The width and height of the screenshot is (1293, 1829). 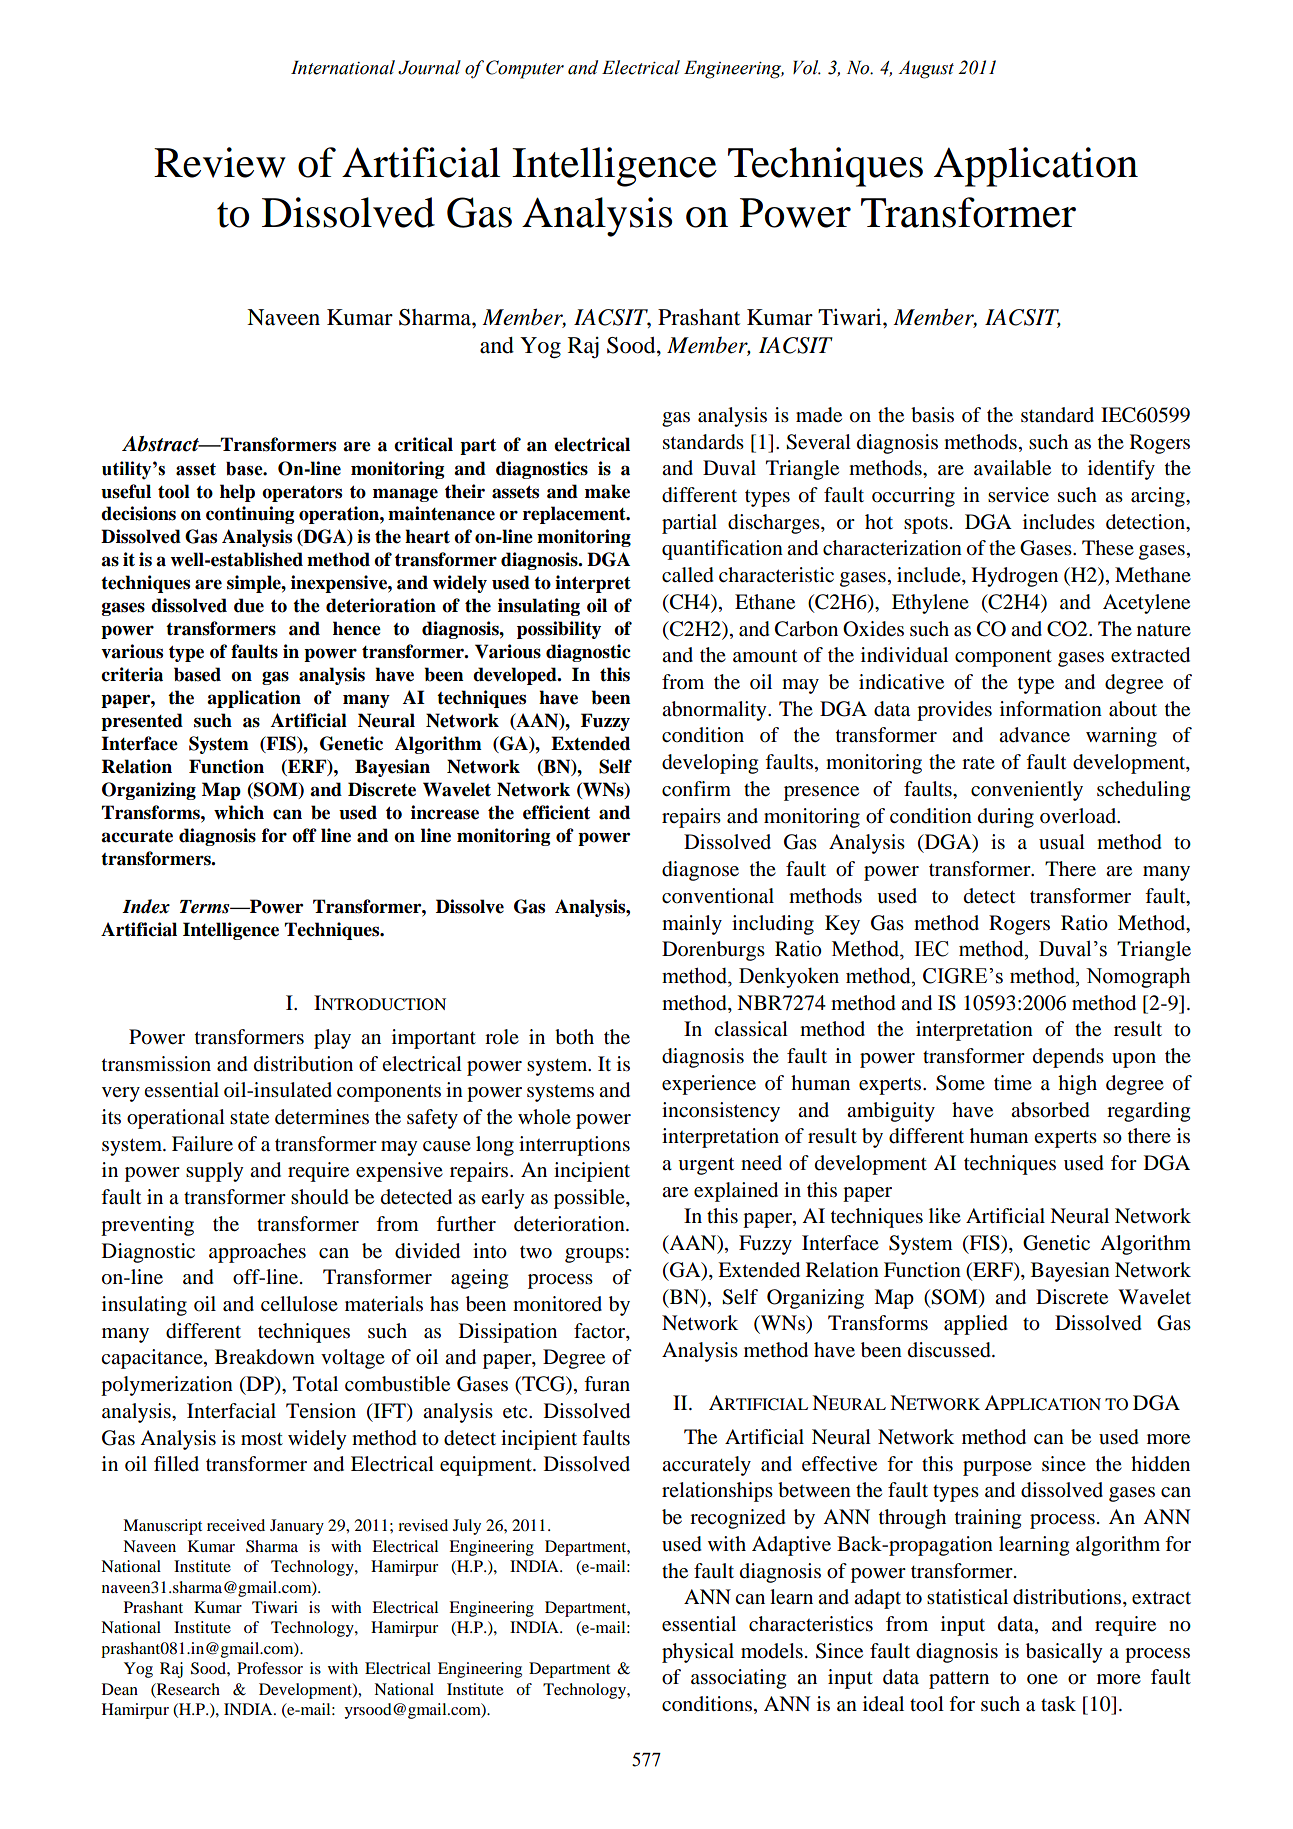 What do you see at coordinates (1018, 495) in the screenshot?
I see `service` at bounding box center [1018, 495].
